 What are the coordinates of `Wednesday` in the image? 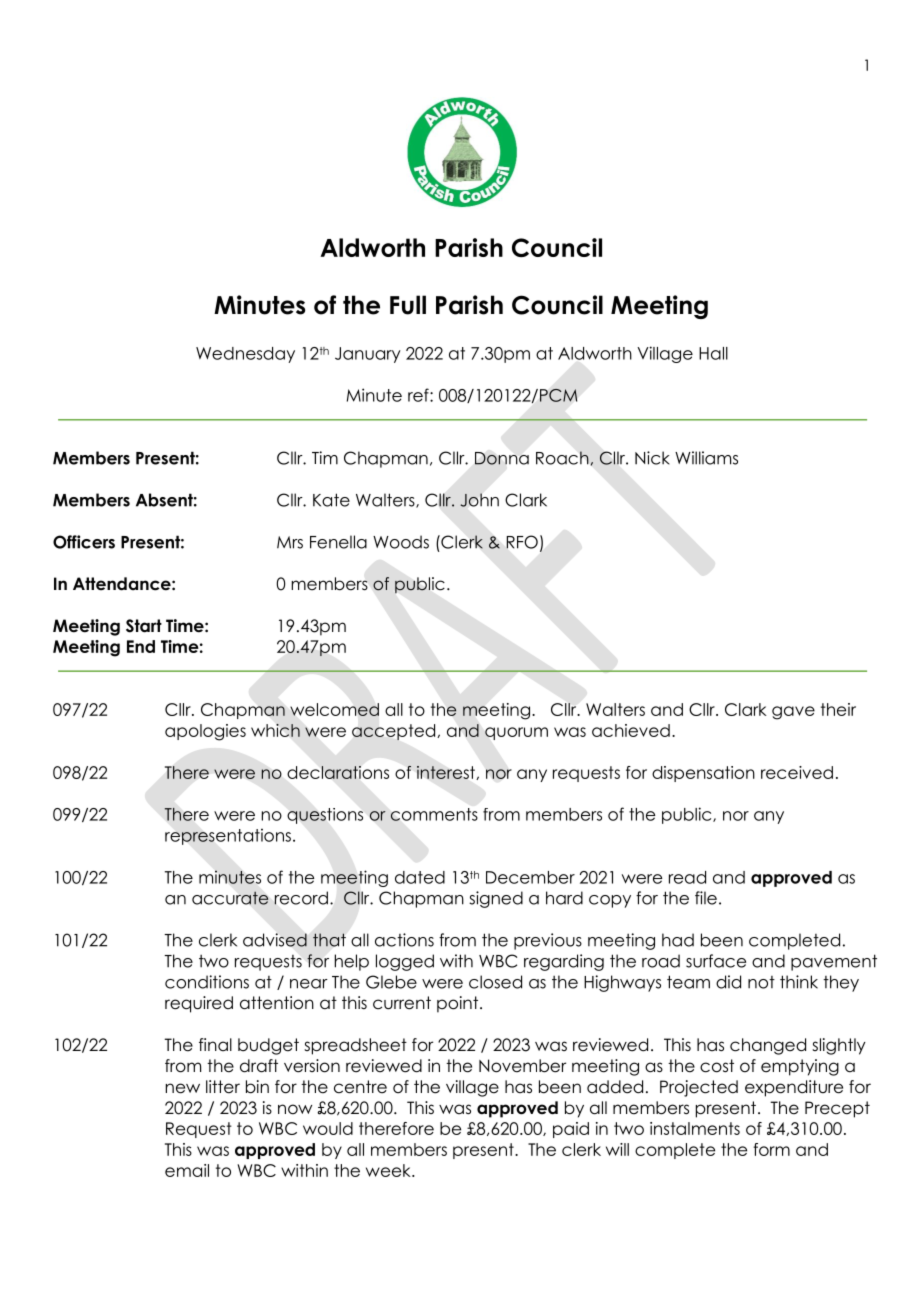 It's located at (245, 355).
